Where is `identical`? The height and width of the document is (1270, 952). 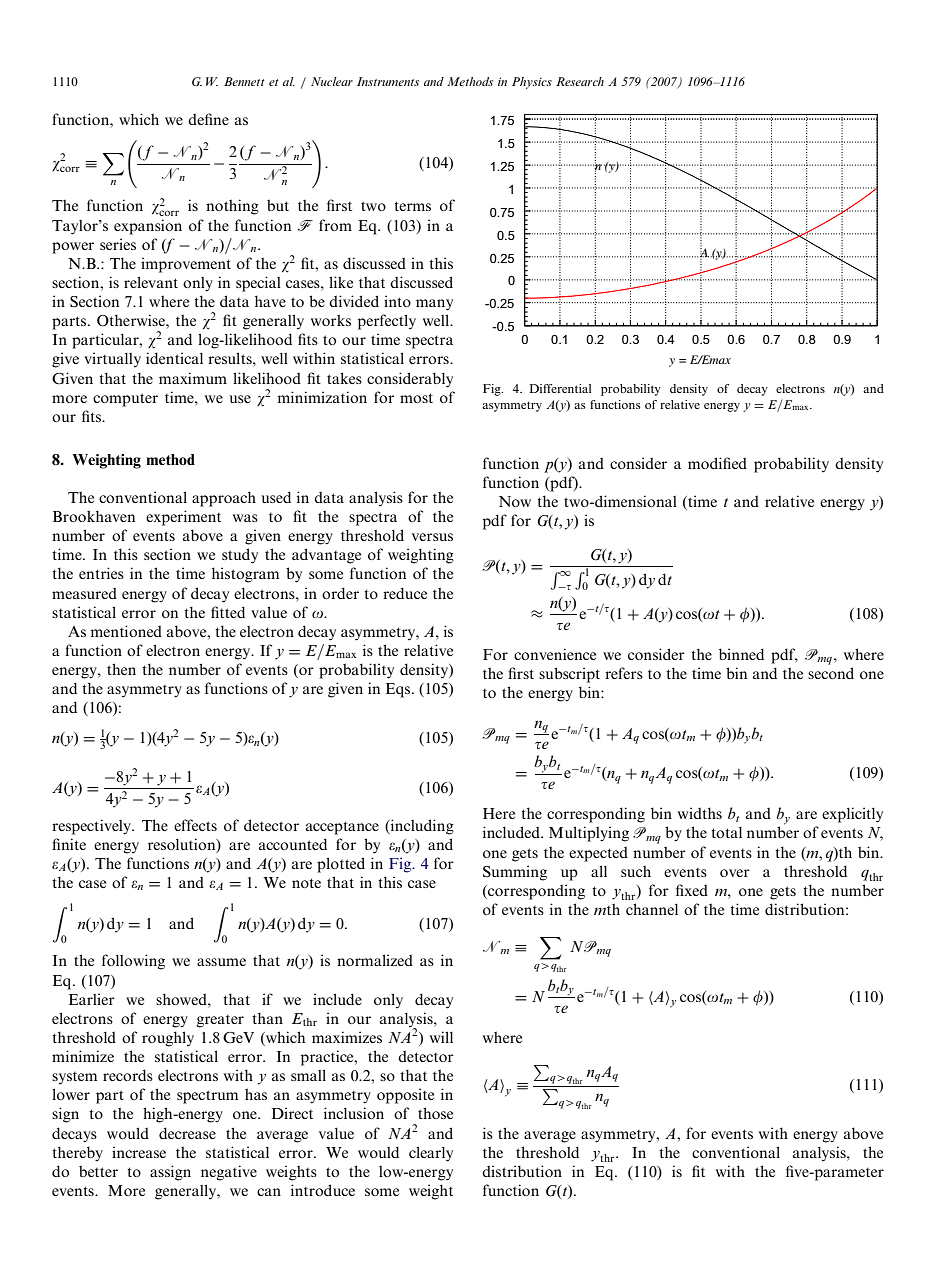 identical is located at coordinates (174, 358).
